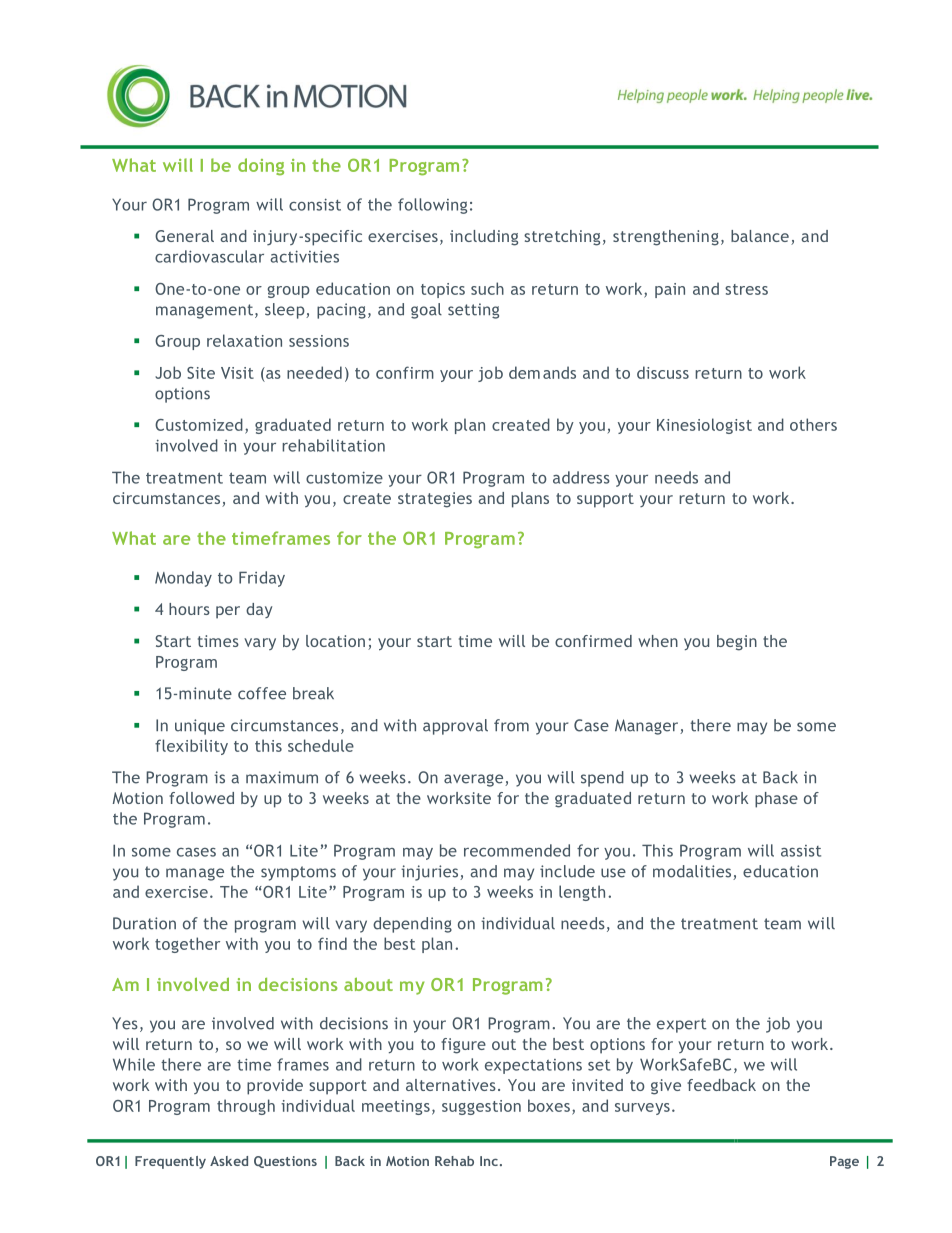 Image resolution: width=952 pixels, height=1233 pixels. What do you see at coordinates (511, 725) in the page?
I see `from` at bounding box center [511, 725].
